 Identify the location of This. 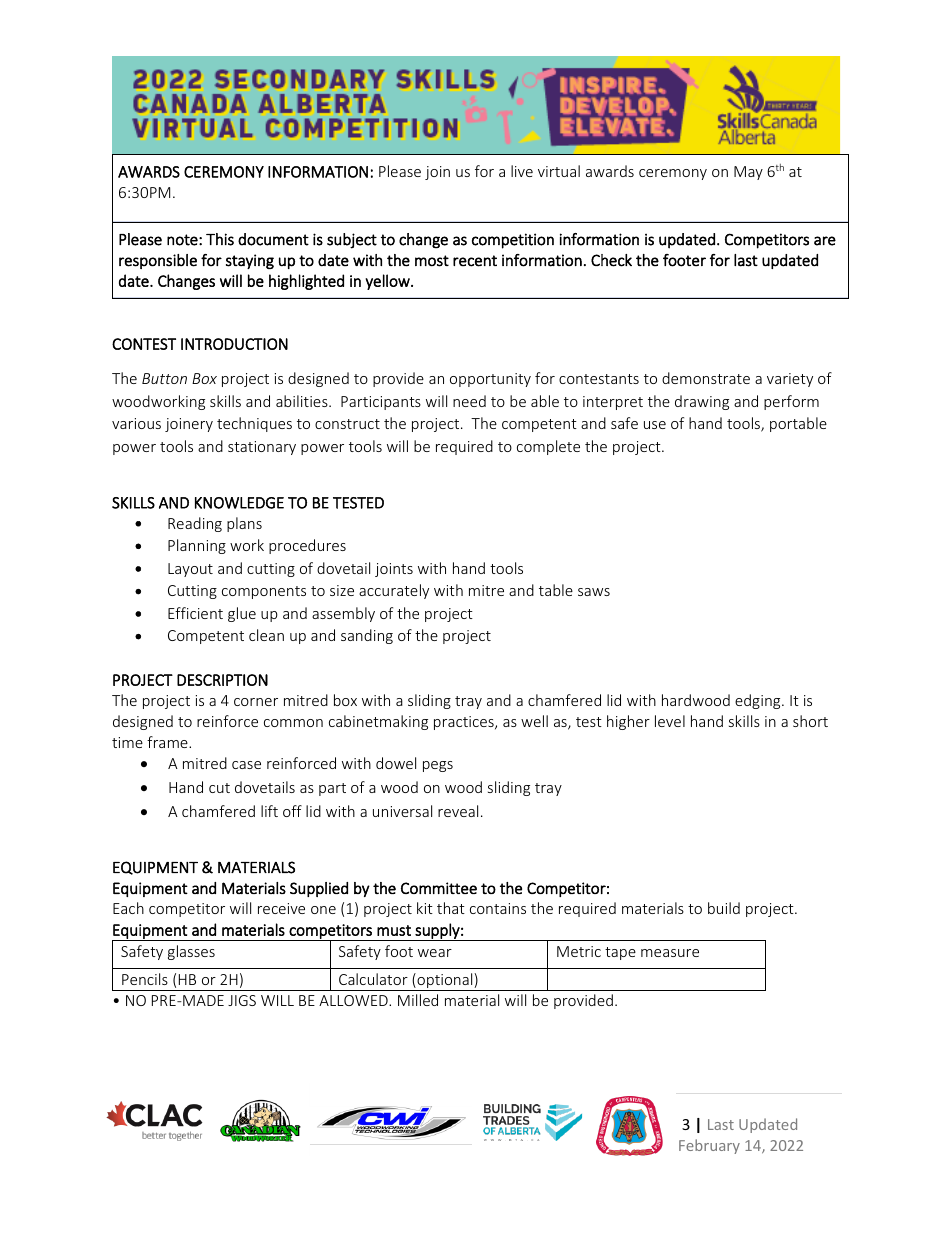
(220, 239).
